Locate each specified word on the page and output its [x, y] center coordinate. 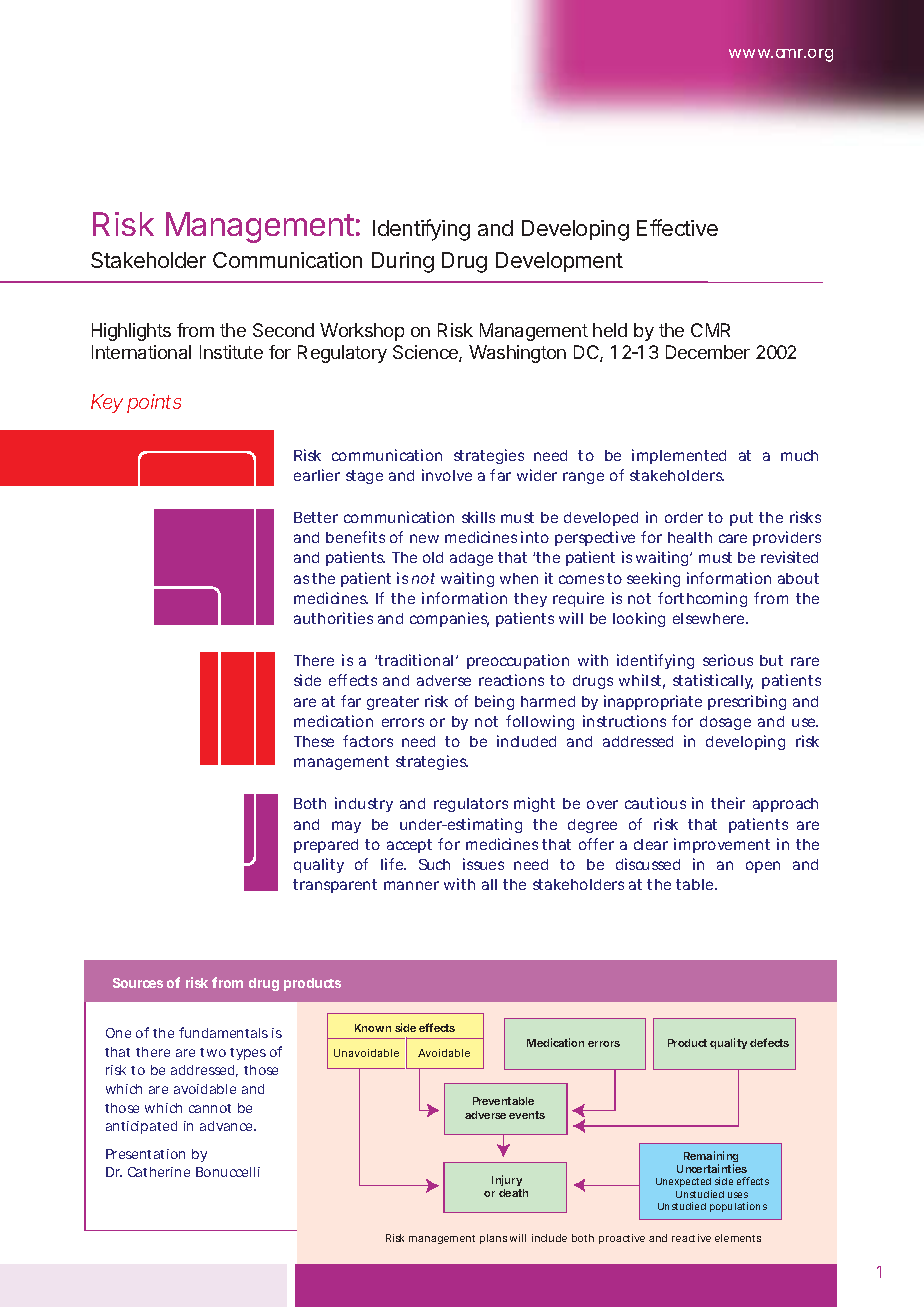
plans [493, 1239]
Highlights [131, 332]
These [314, 741]
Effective [677, 227]
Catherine [159, 1172]
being [494, 702]
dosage [725, 723]
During [403, 262]
